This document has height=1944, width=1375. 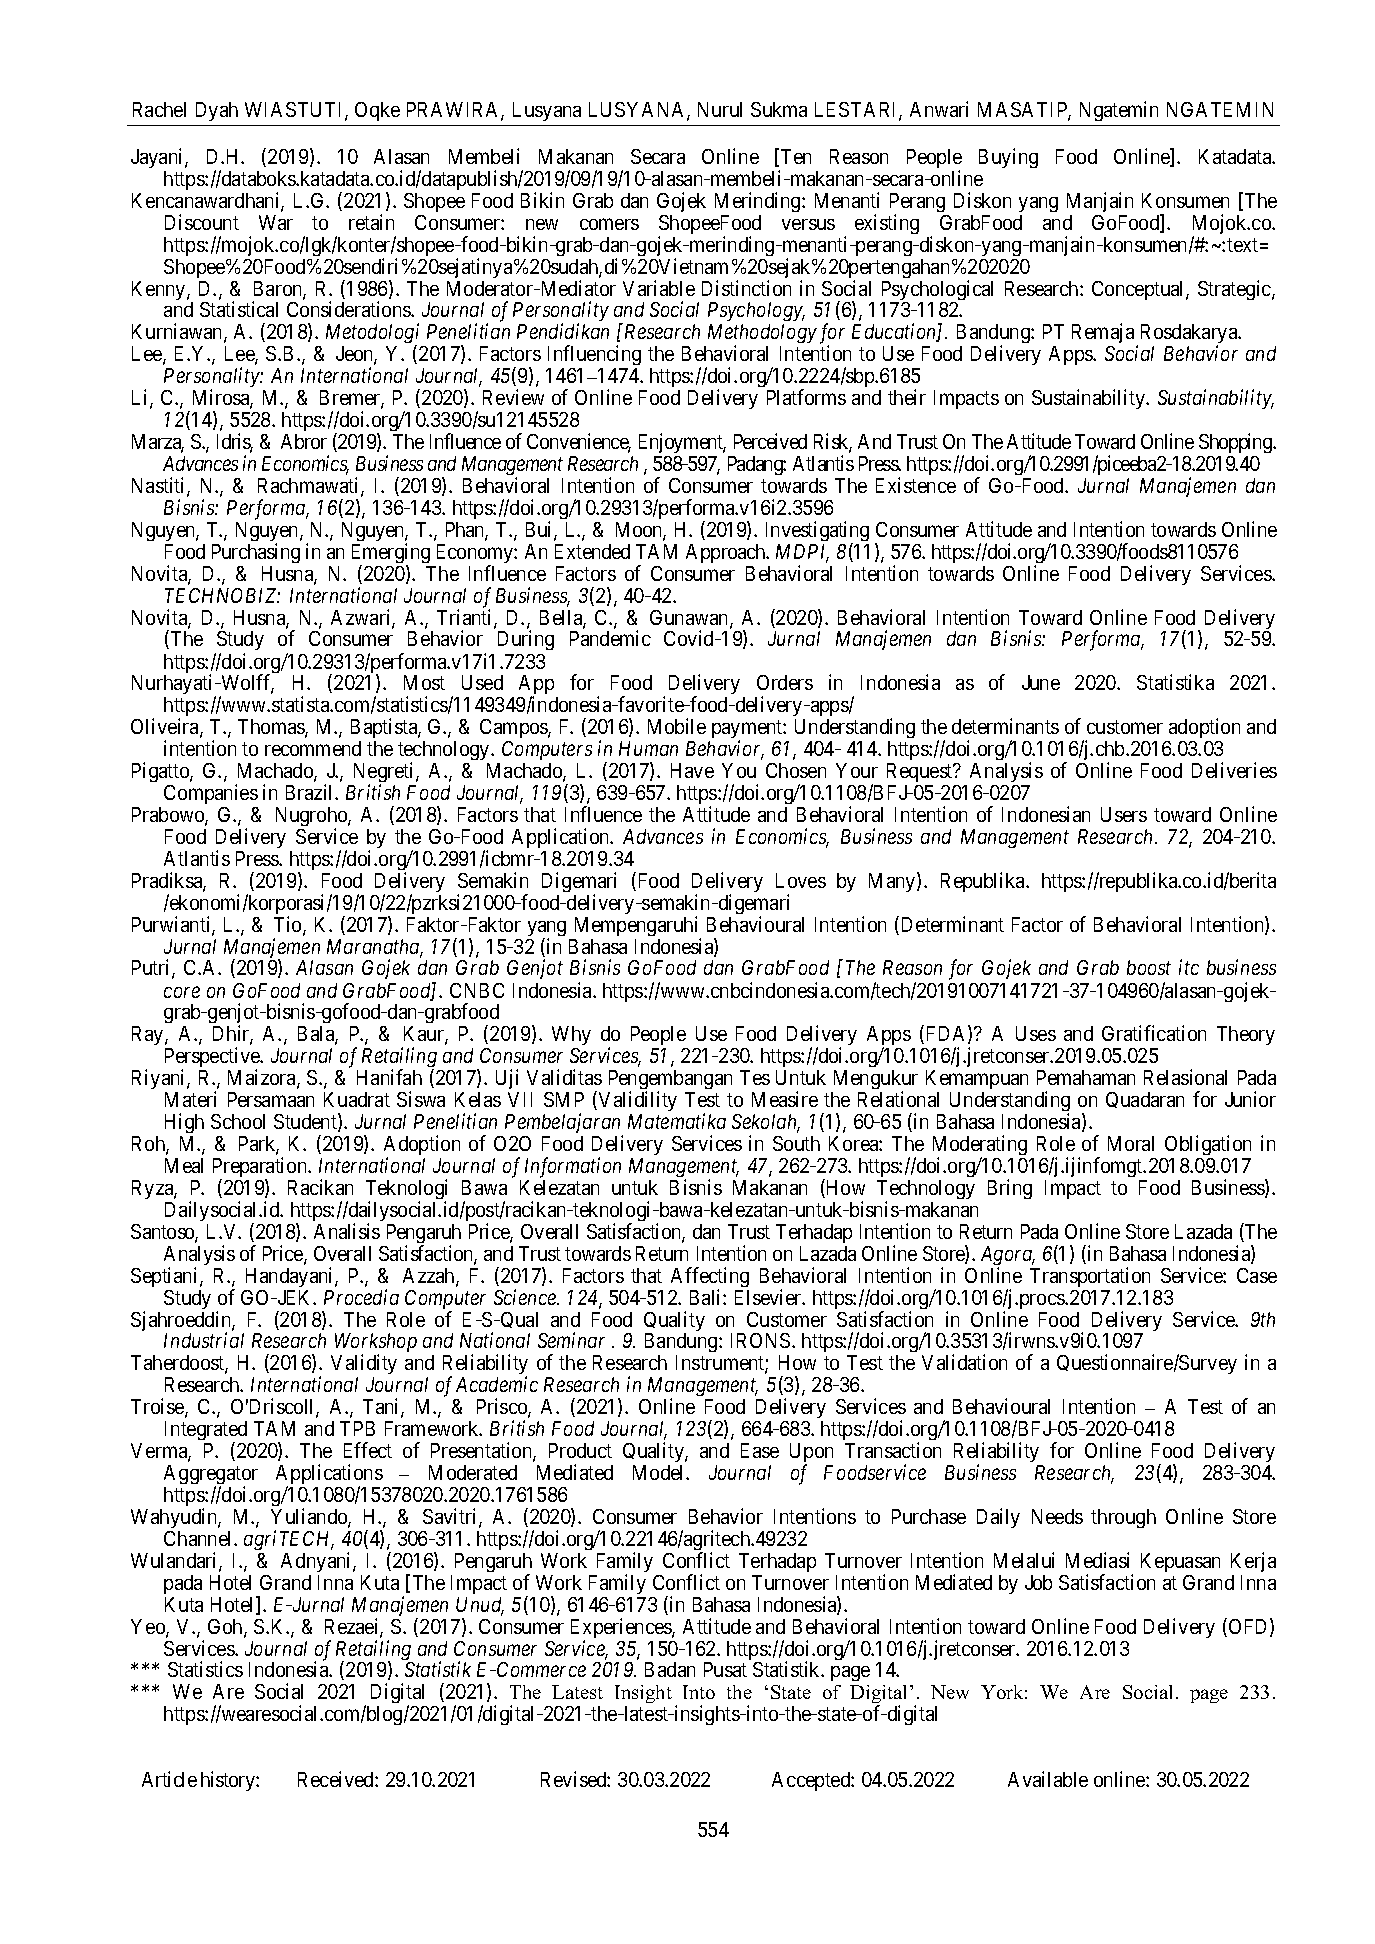 I want to click on Approach, so click(x=727, y=553).
